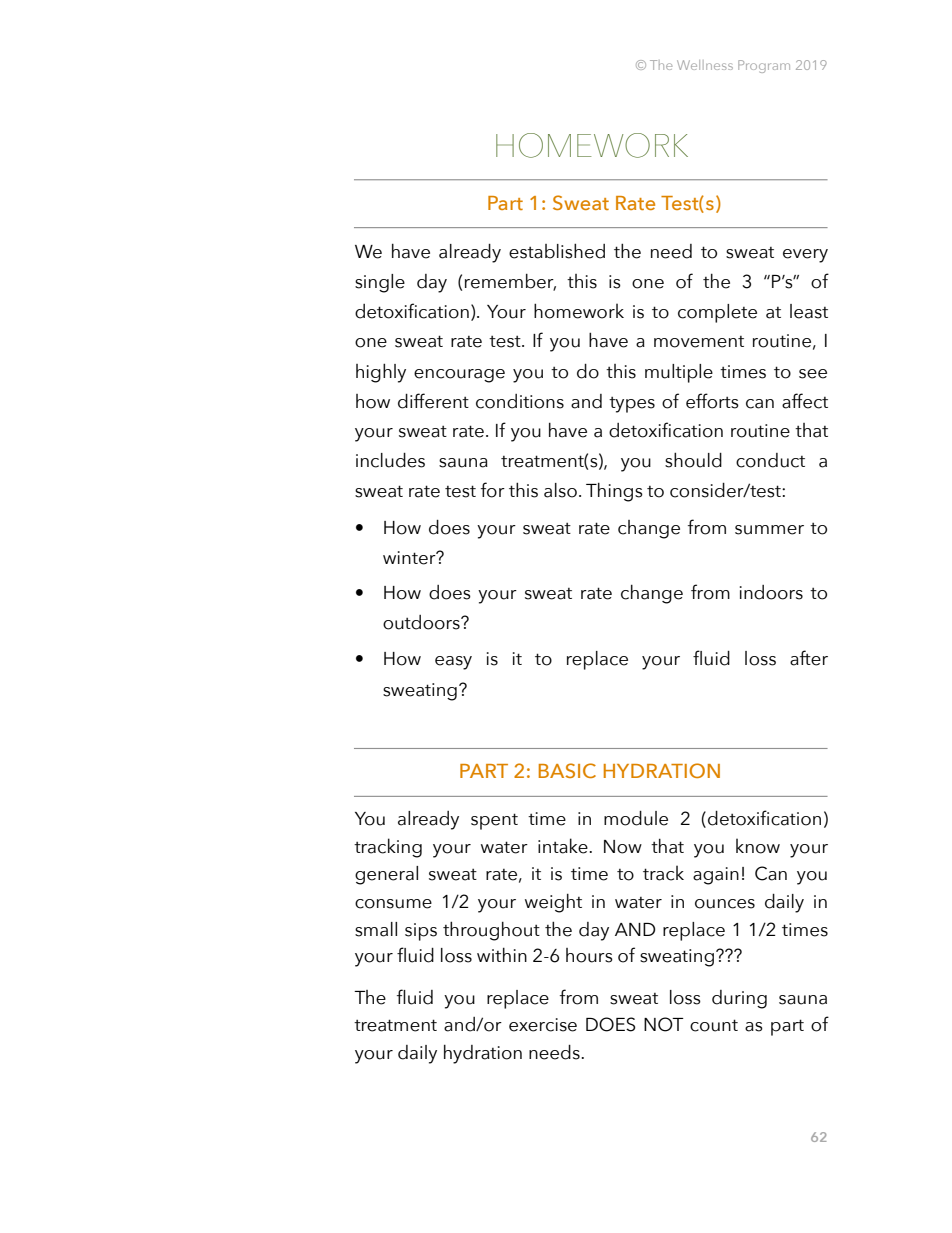 The image size is (952, 1233). Describe the element at coordinates (764, 66) in the page. I see `Program` at that location.
